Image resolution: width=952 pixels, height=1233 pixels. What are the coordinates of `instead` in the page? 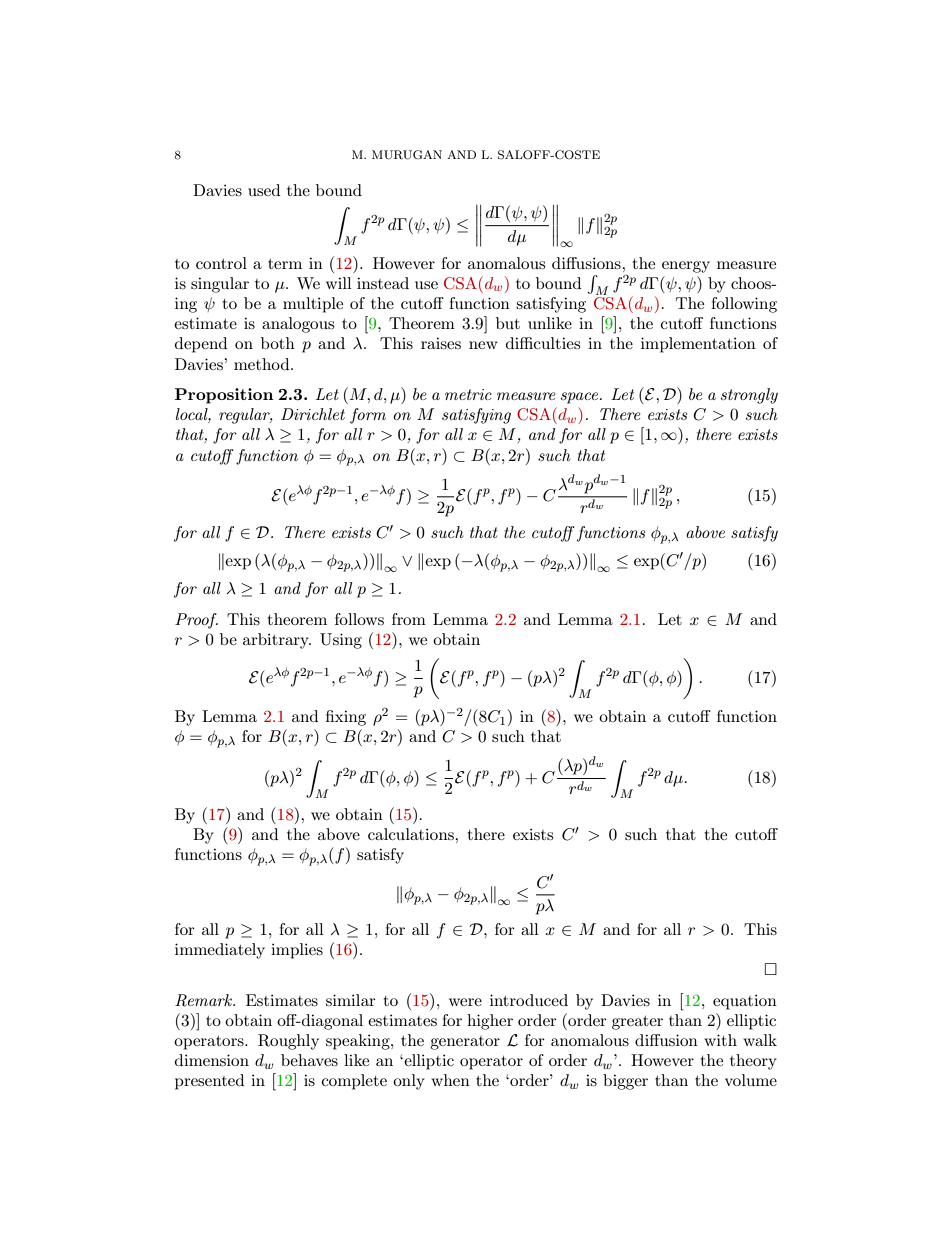 It's located at (383, 283).
